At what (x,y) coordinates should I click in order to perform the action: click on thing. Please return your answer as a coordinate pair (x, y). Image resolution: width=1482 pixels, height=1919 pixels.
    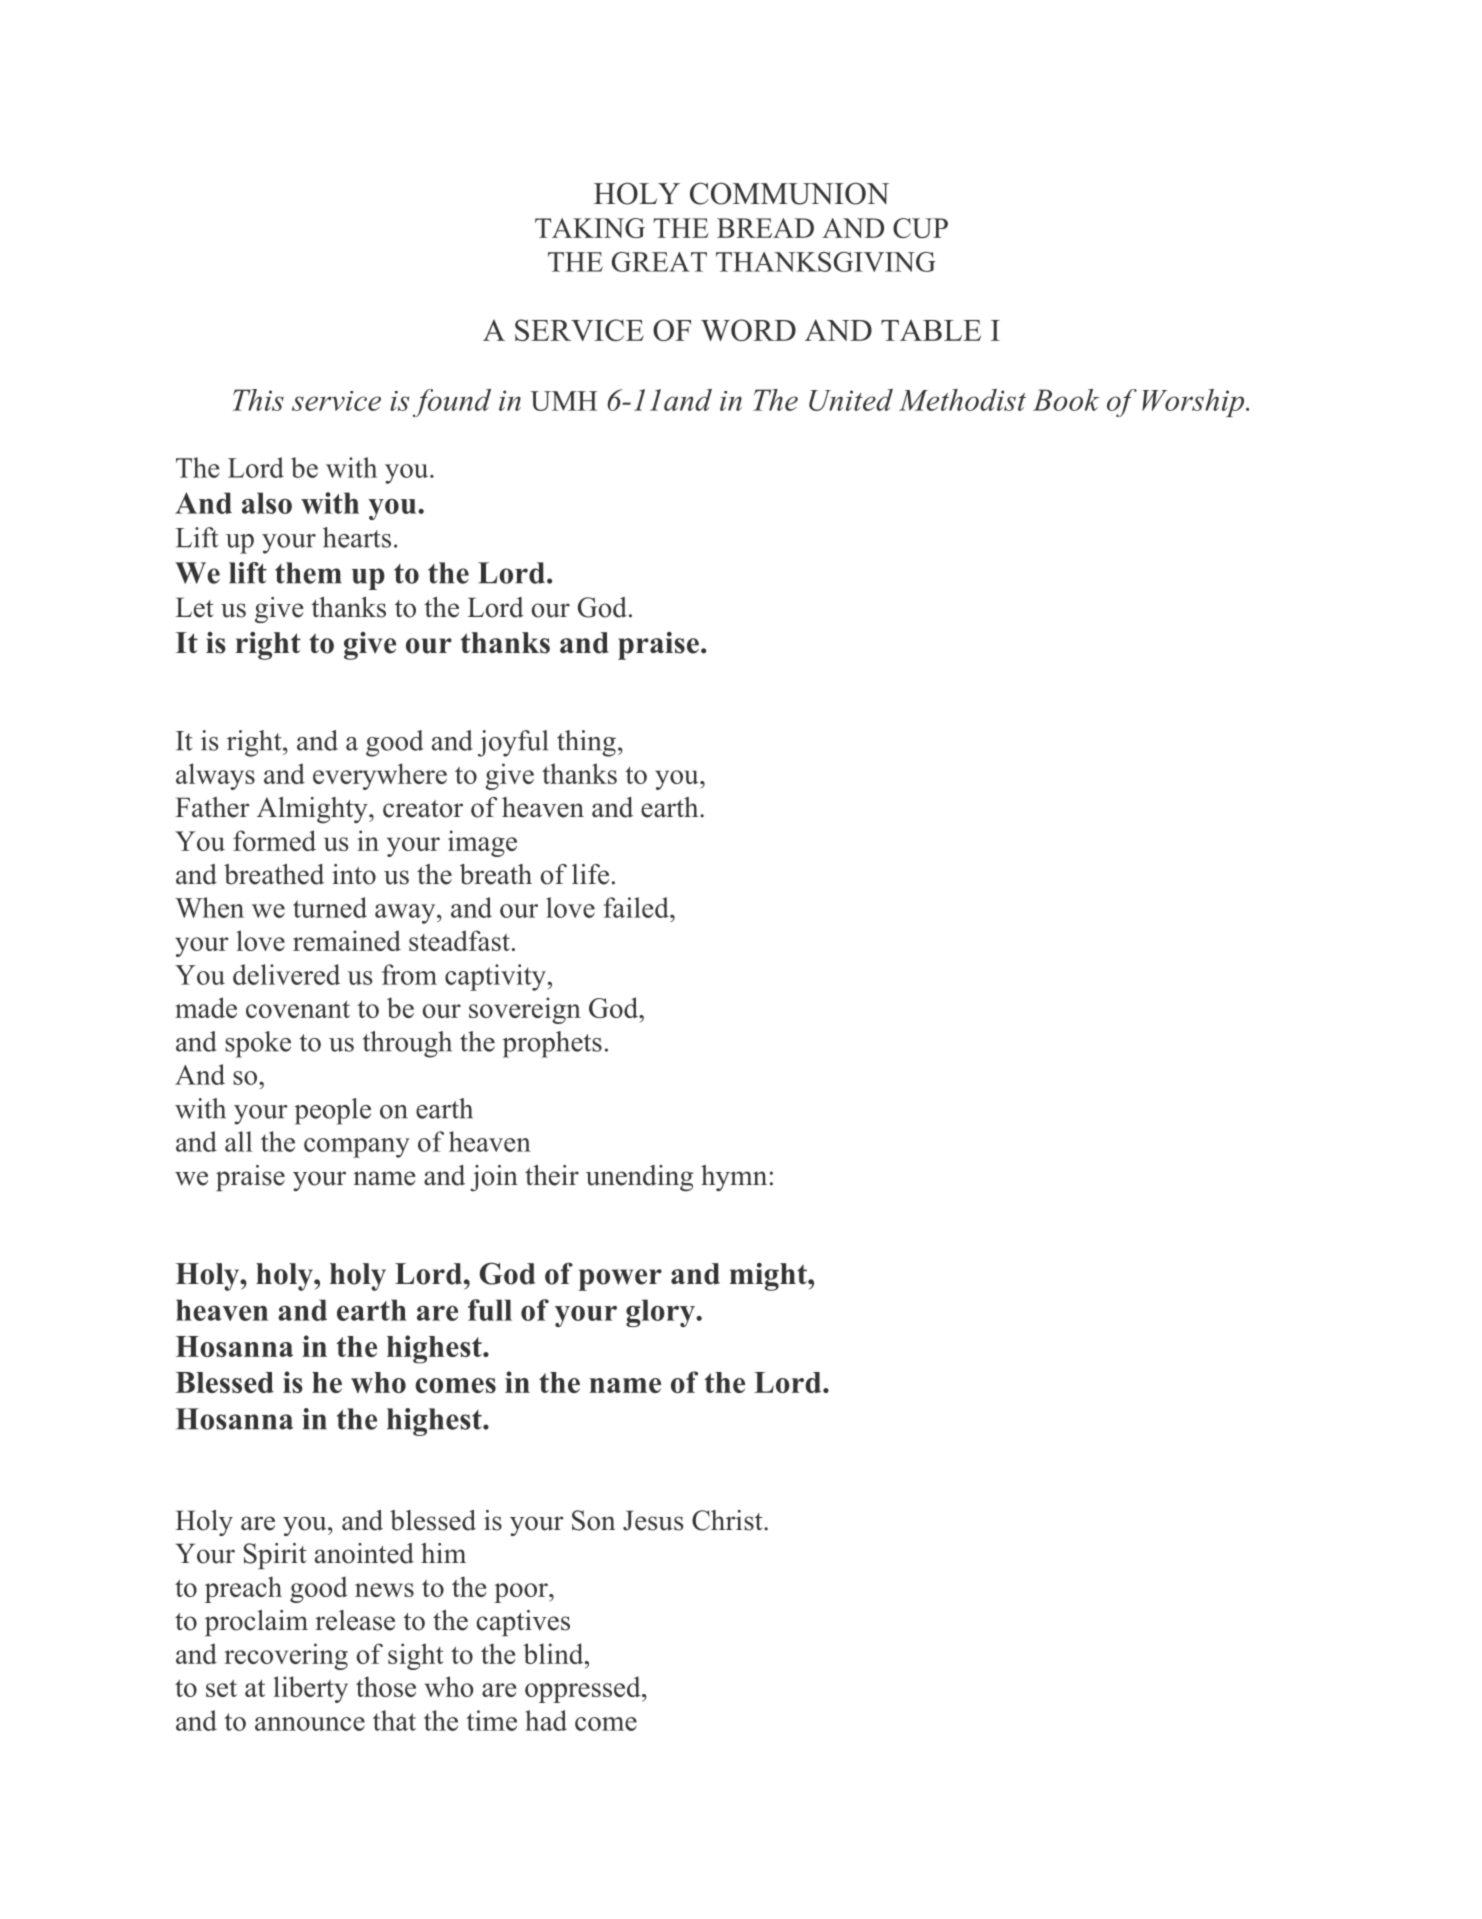
    Looking at the image, I should click on (586, 743).
